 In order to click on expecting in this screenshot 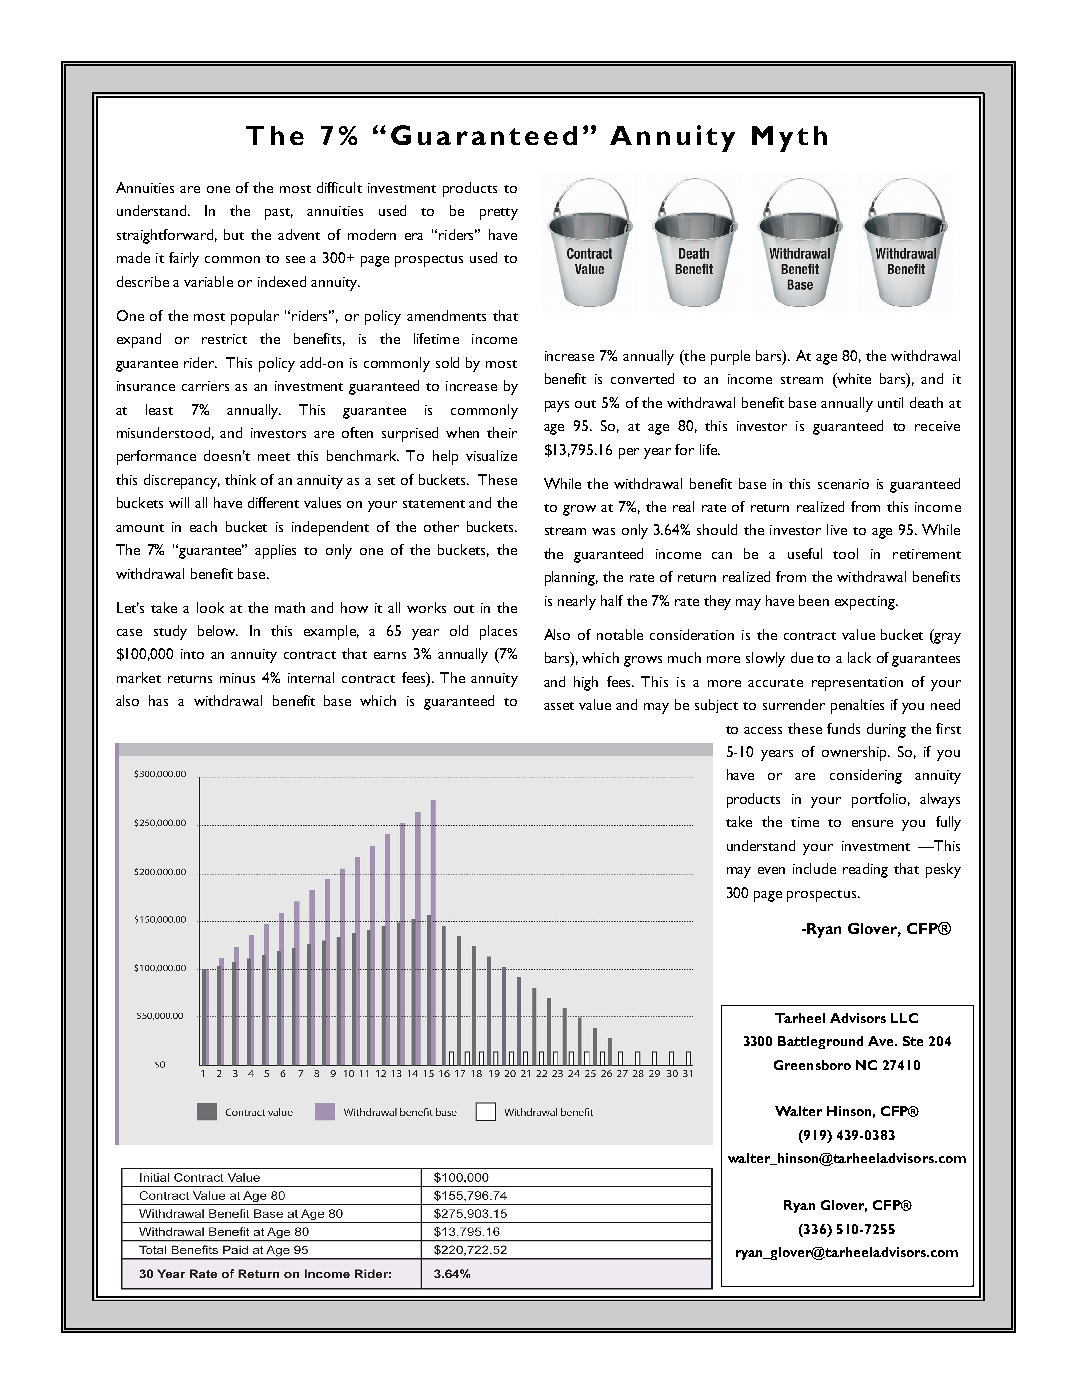, I will do `click(866, 603)`.
